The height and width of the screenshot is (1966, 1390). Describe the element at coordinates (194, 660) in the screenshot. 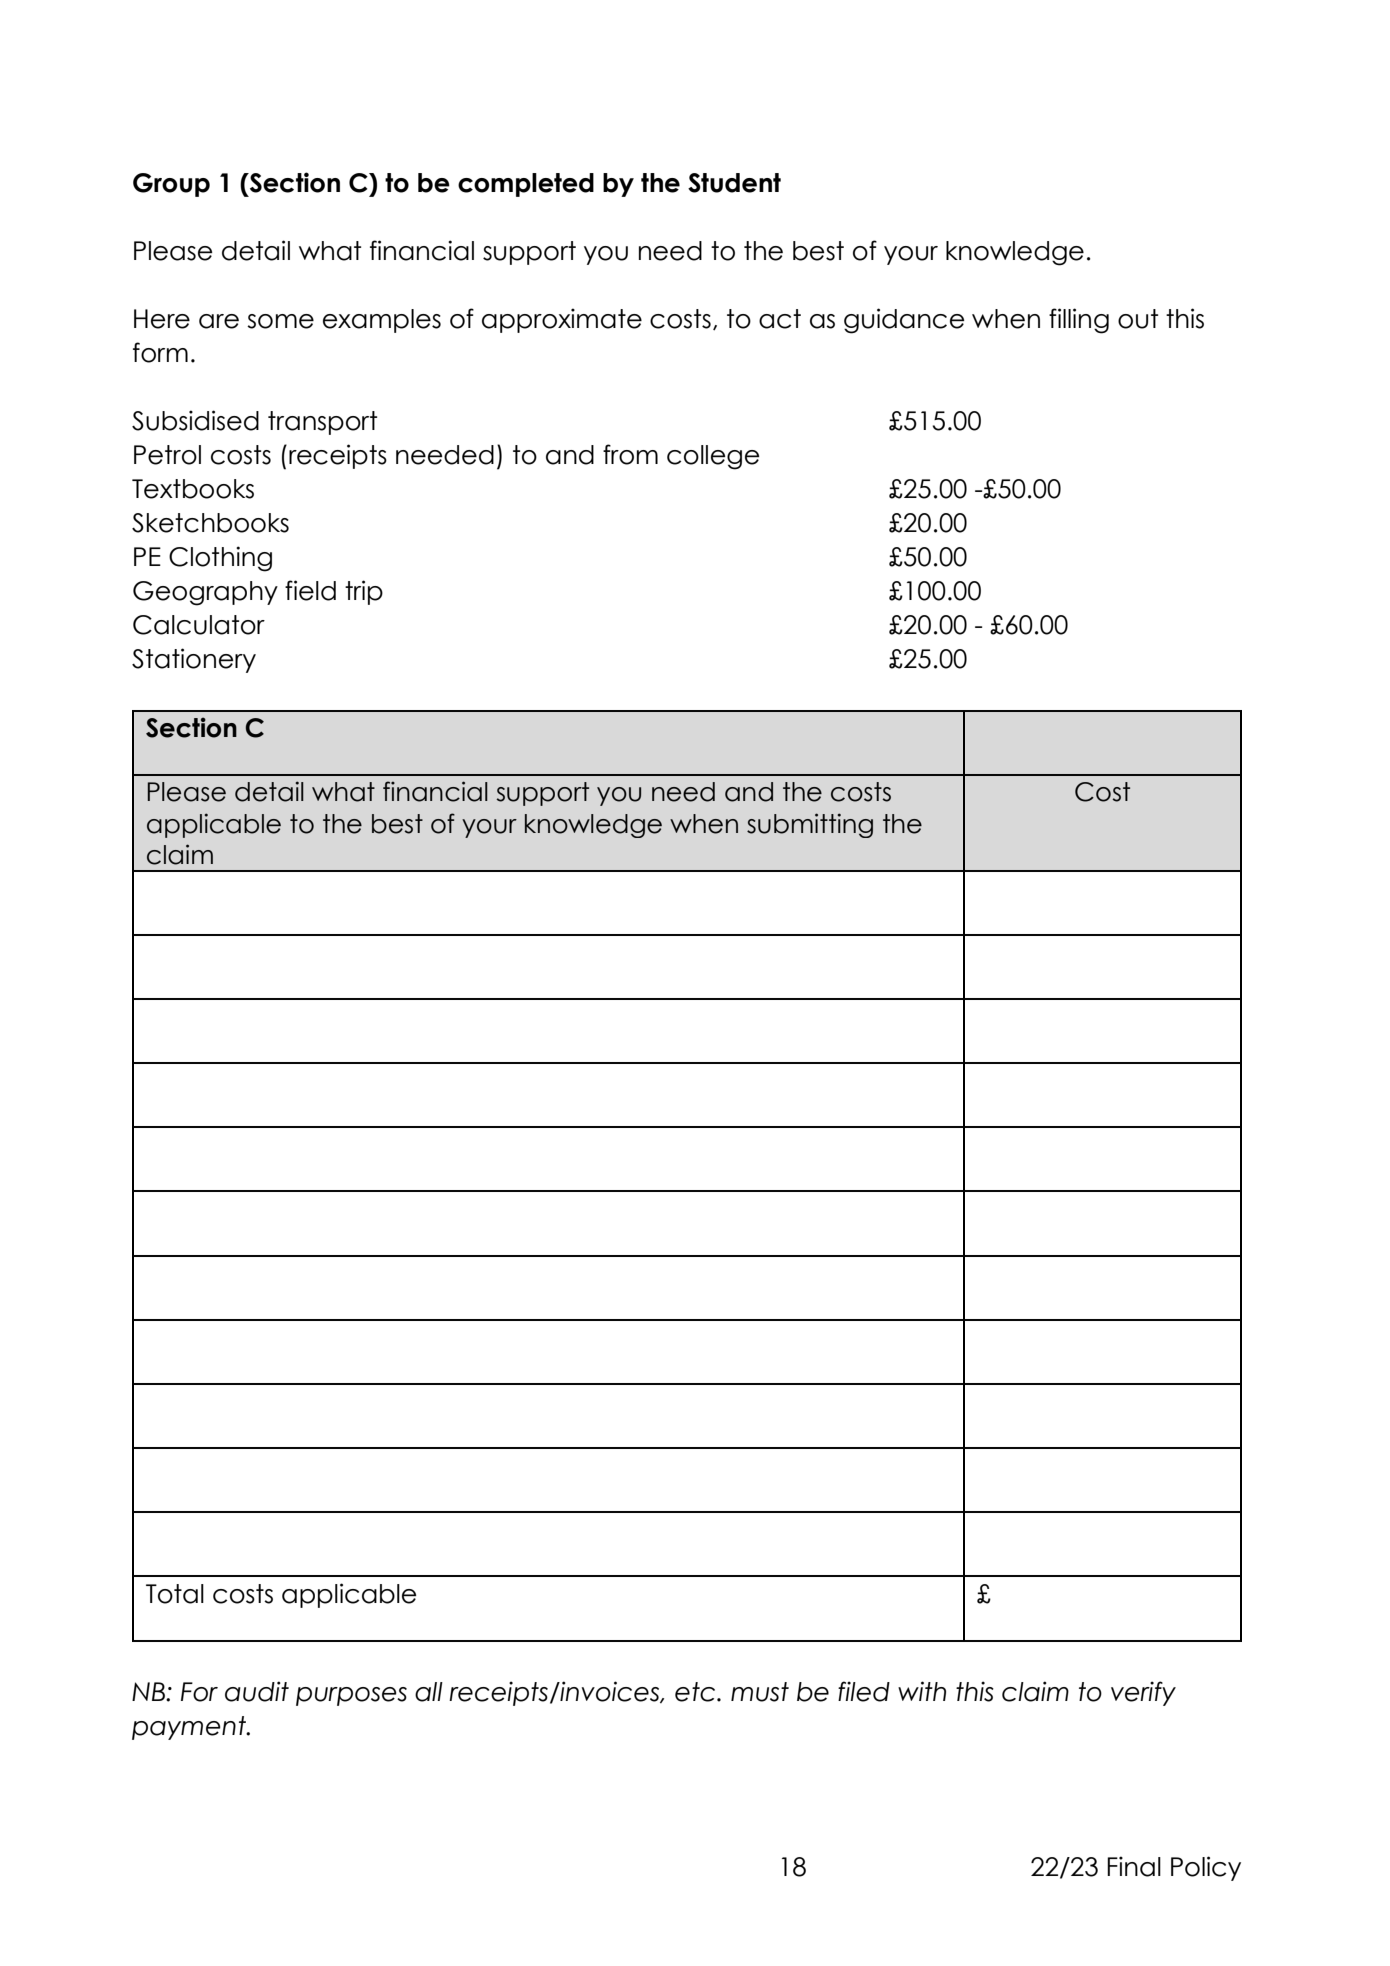

I see `Stationery` at that location.
